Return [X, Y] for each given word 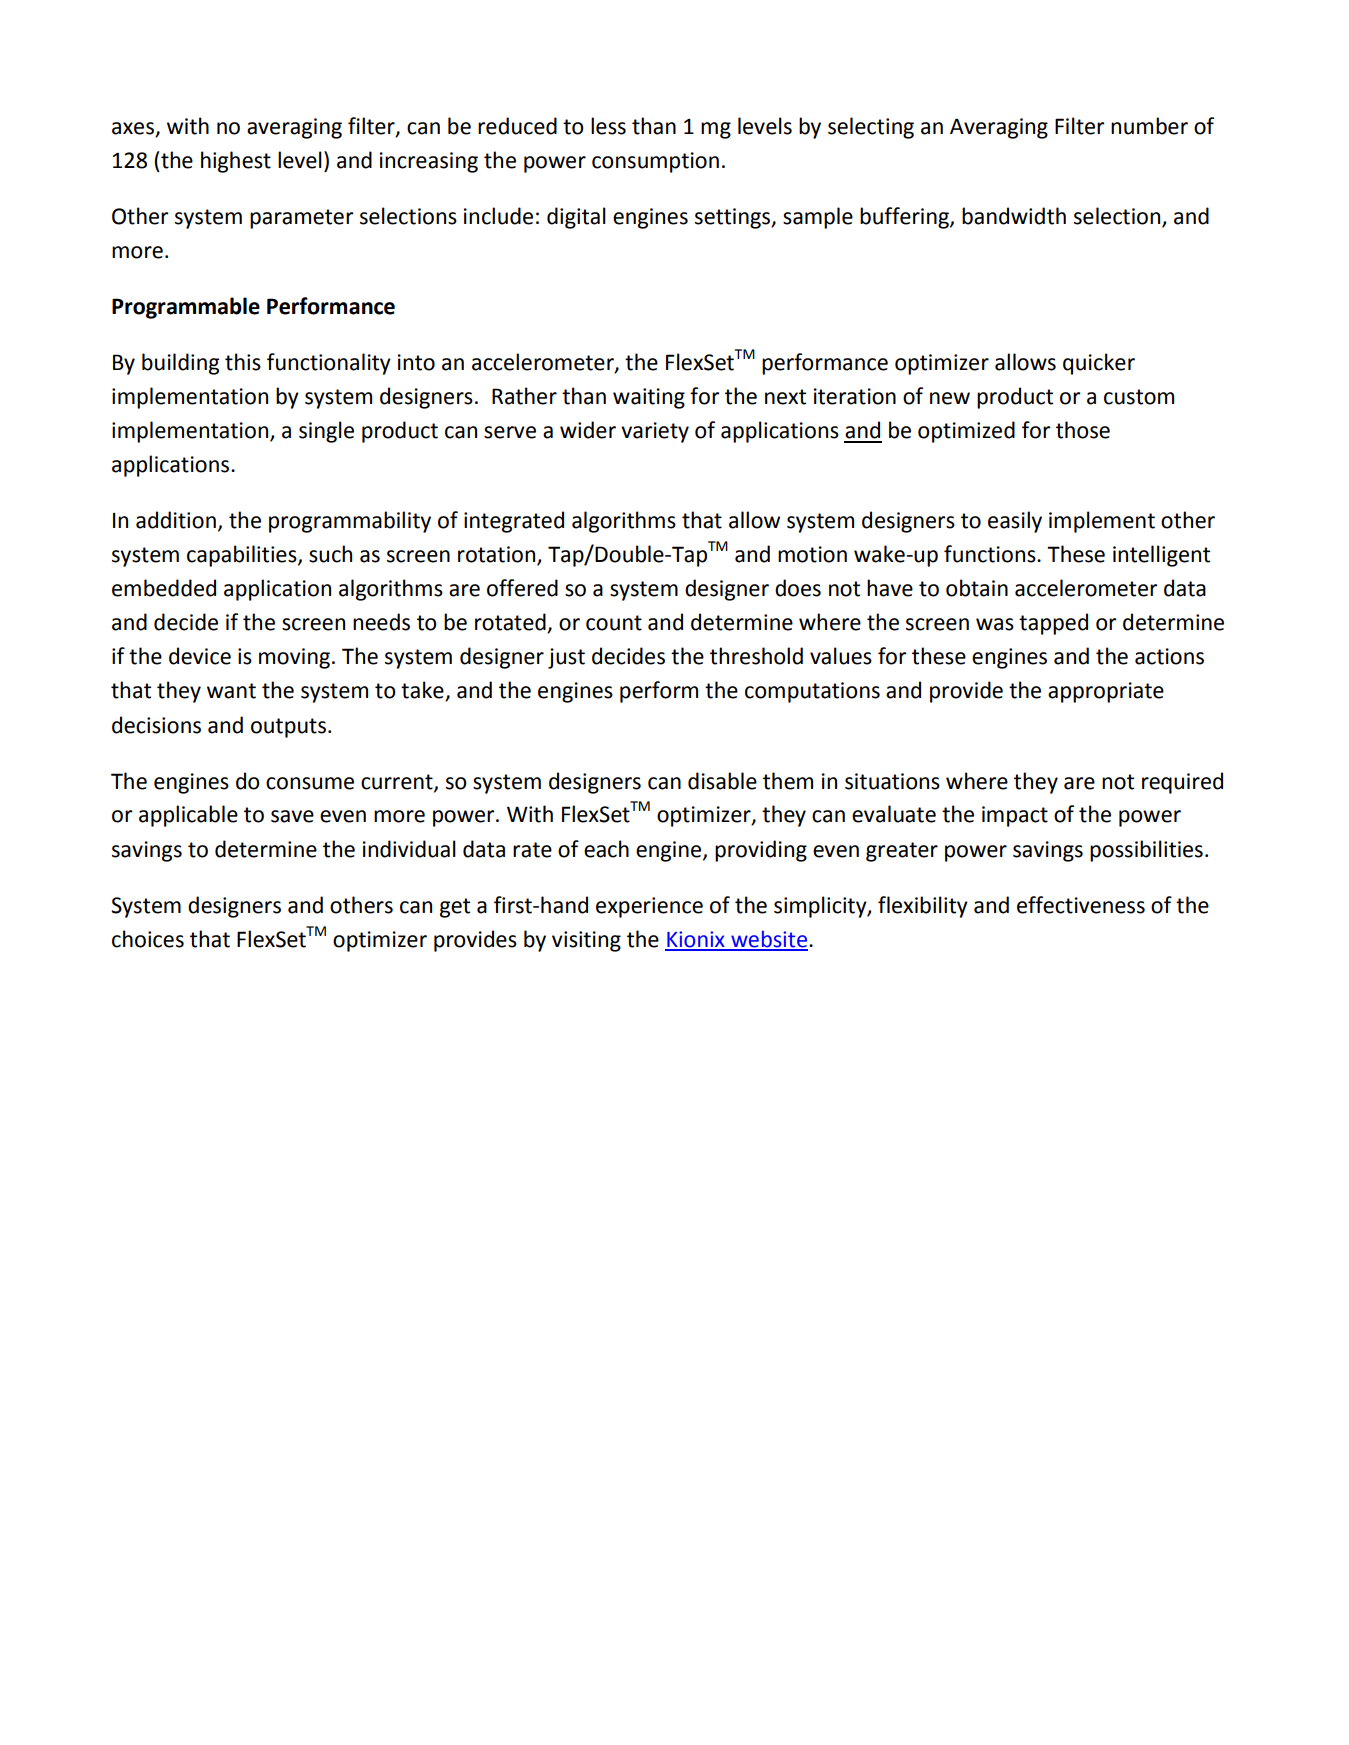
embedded [164, 588]
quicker [1099, 364]
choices [148, 939]
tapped [1053, 624]
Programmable [186, 308]
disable [722, 781]
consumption [655, 162]
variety [655, 432]
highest [236, 162]
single [326, 432]
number [1149, 126]
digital [576, 218]
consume [310, 783]
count [614, 623]
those [1083, 430]
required [1182, 783]
